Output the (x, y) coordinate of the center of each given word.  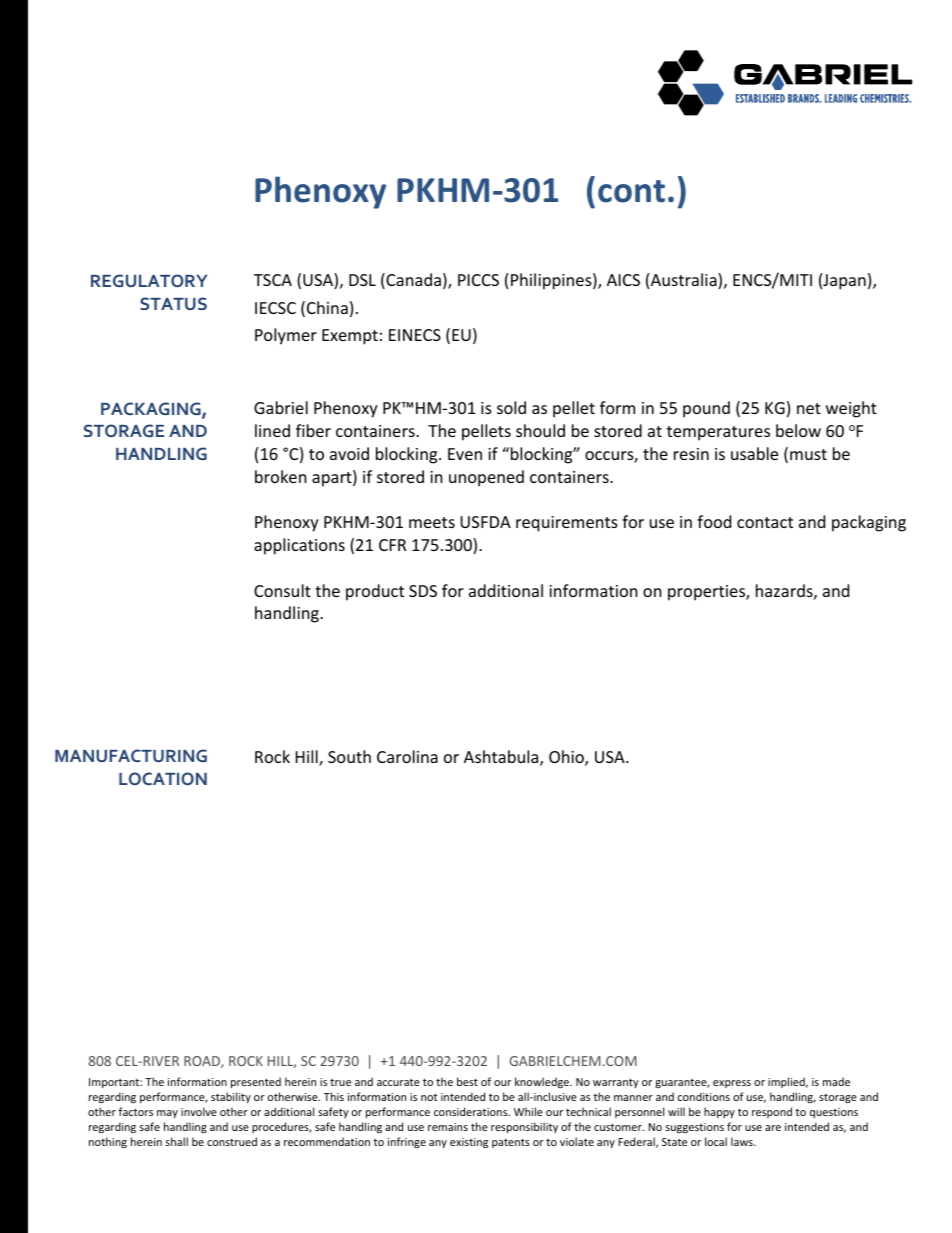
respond (772, 1112)
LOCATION (163, 778)
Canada (412, 281)
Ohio (567, 758)
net (809, 408)
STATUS (173, 303)
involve (199, 1111)
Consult (282, 590)
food (714, 521)
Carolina (407, 756)
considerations (472, 1111)
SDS (423, 591)
